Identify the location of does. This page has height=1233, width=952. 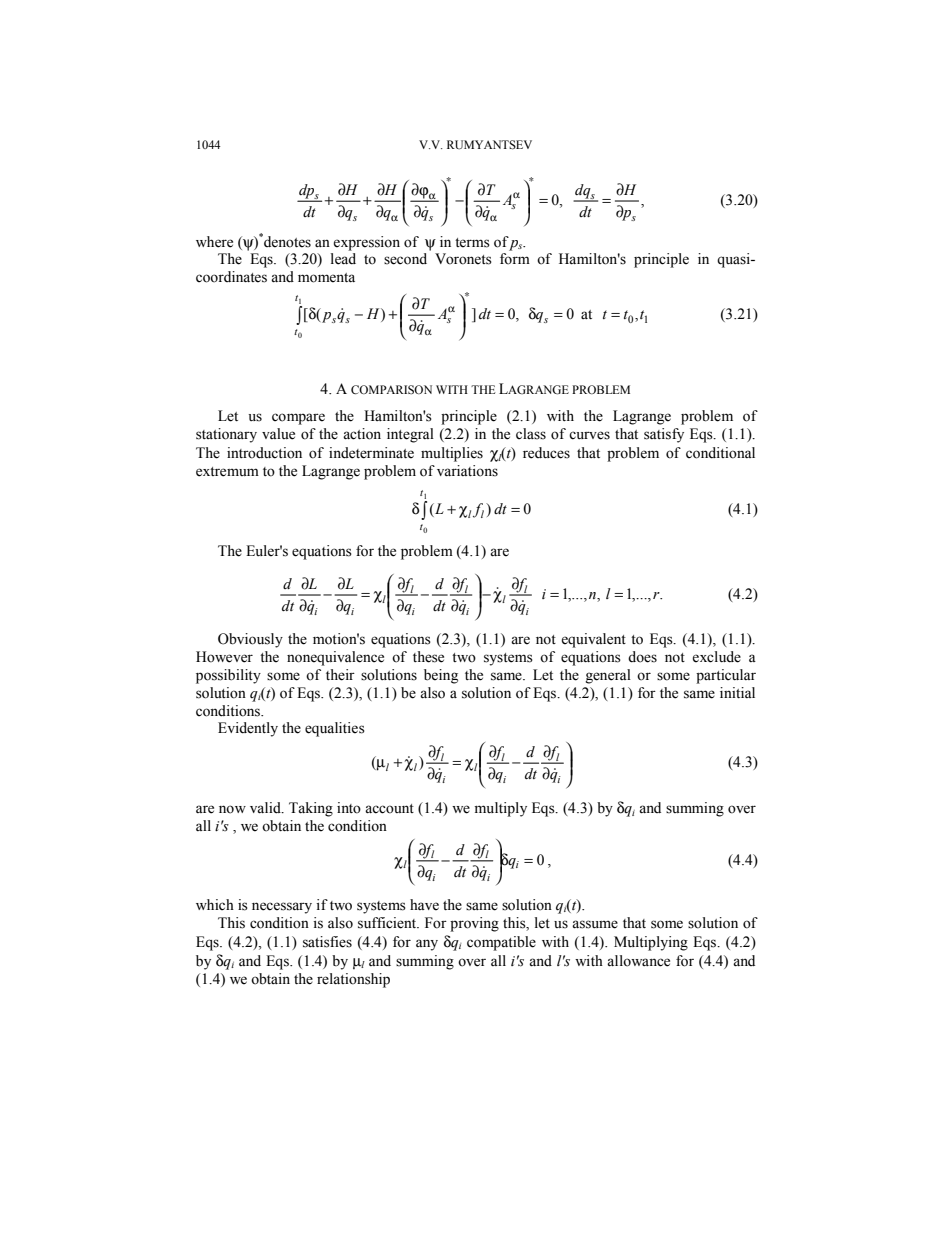
(642, 657).
